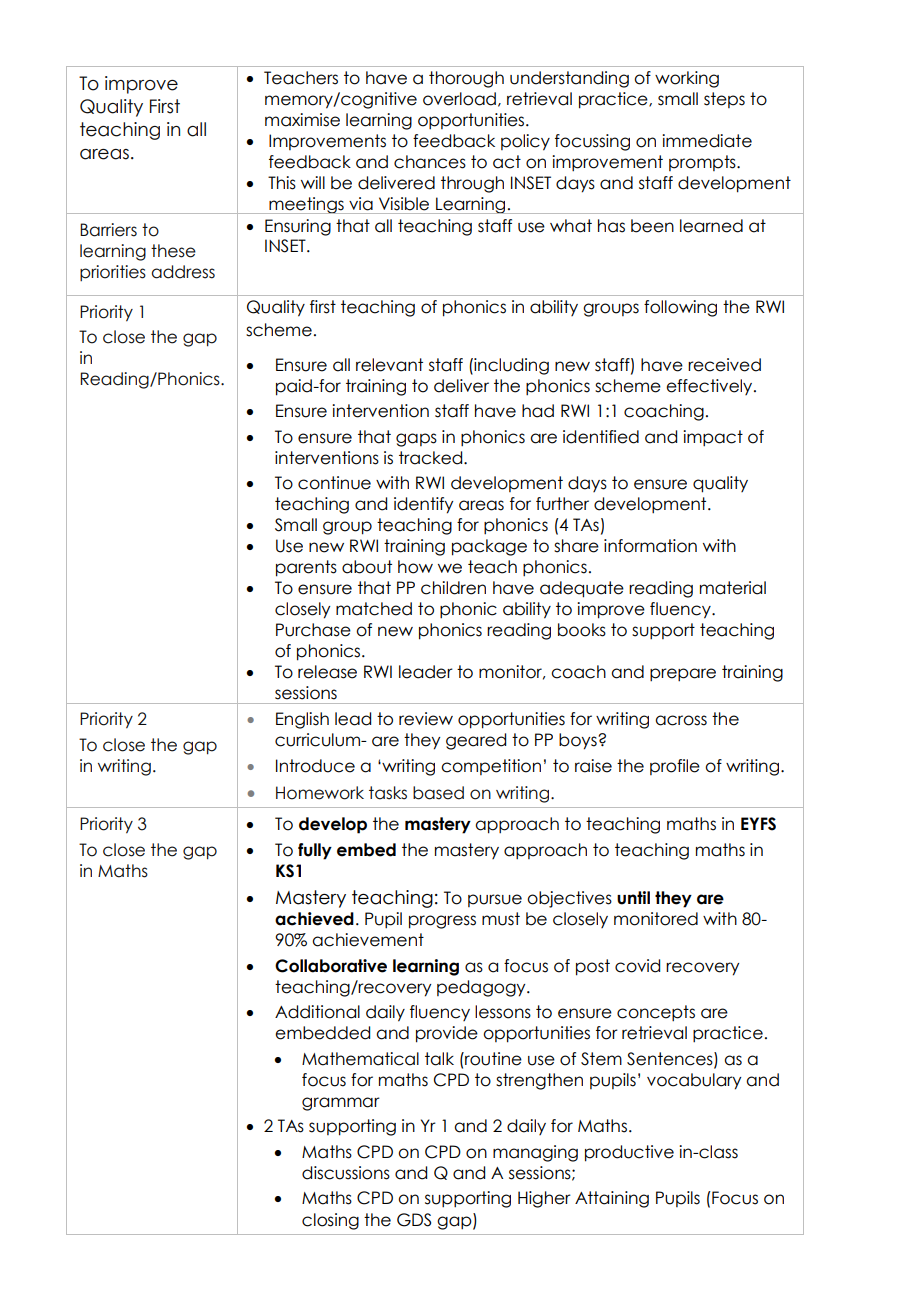  What do you see at coordinates (442, 922) in the screenshot?
I see `progress` at bounding box center [442, 922].
